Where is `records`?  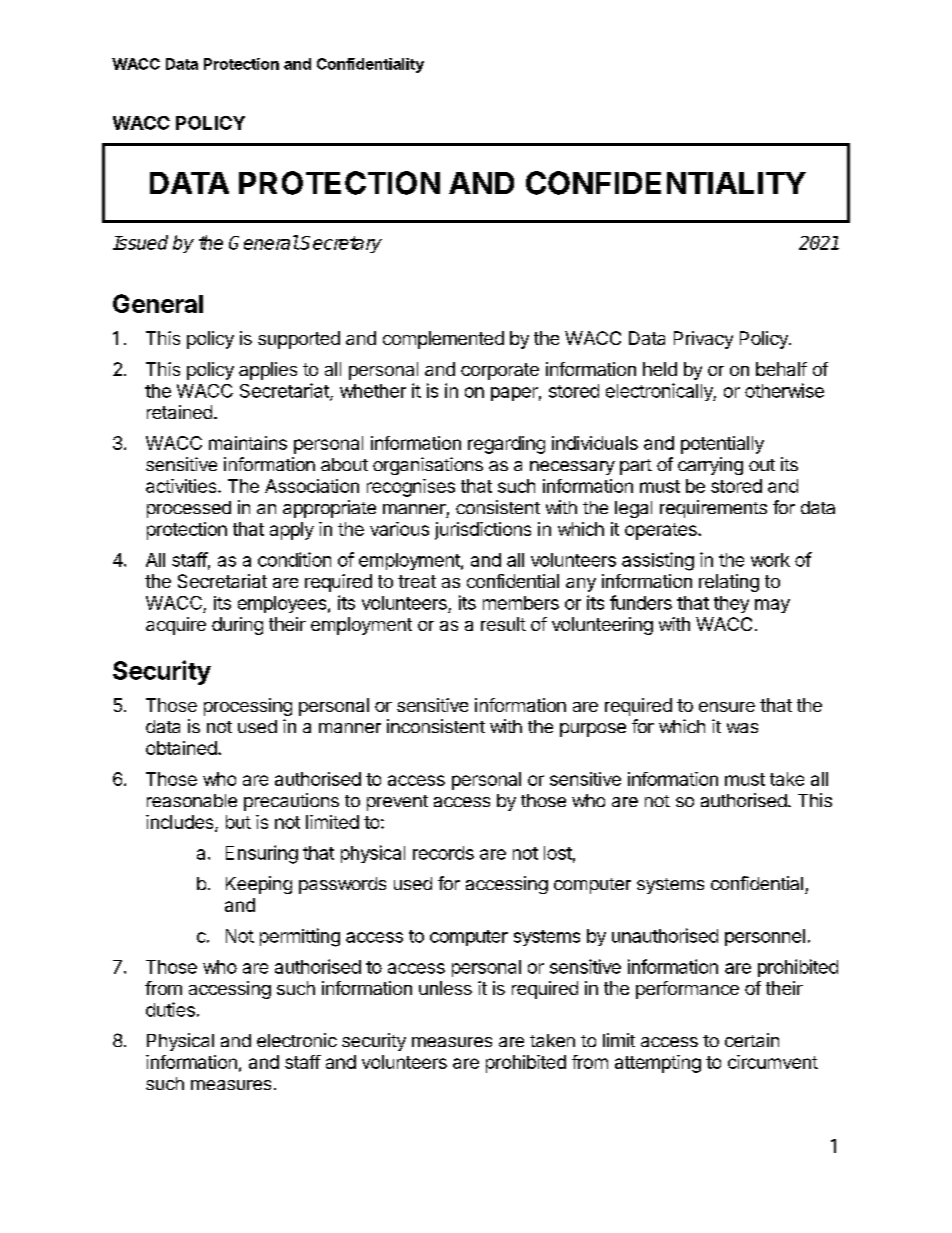 records is located at coordinates (443, 853).
